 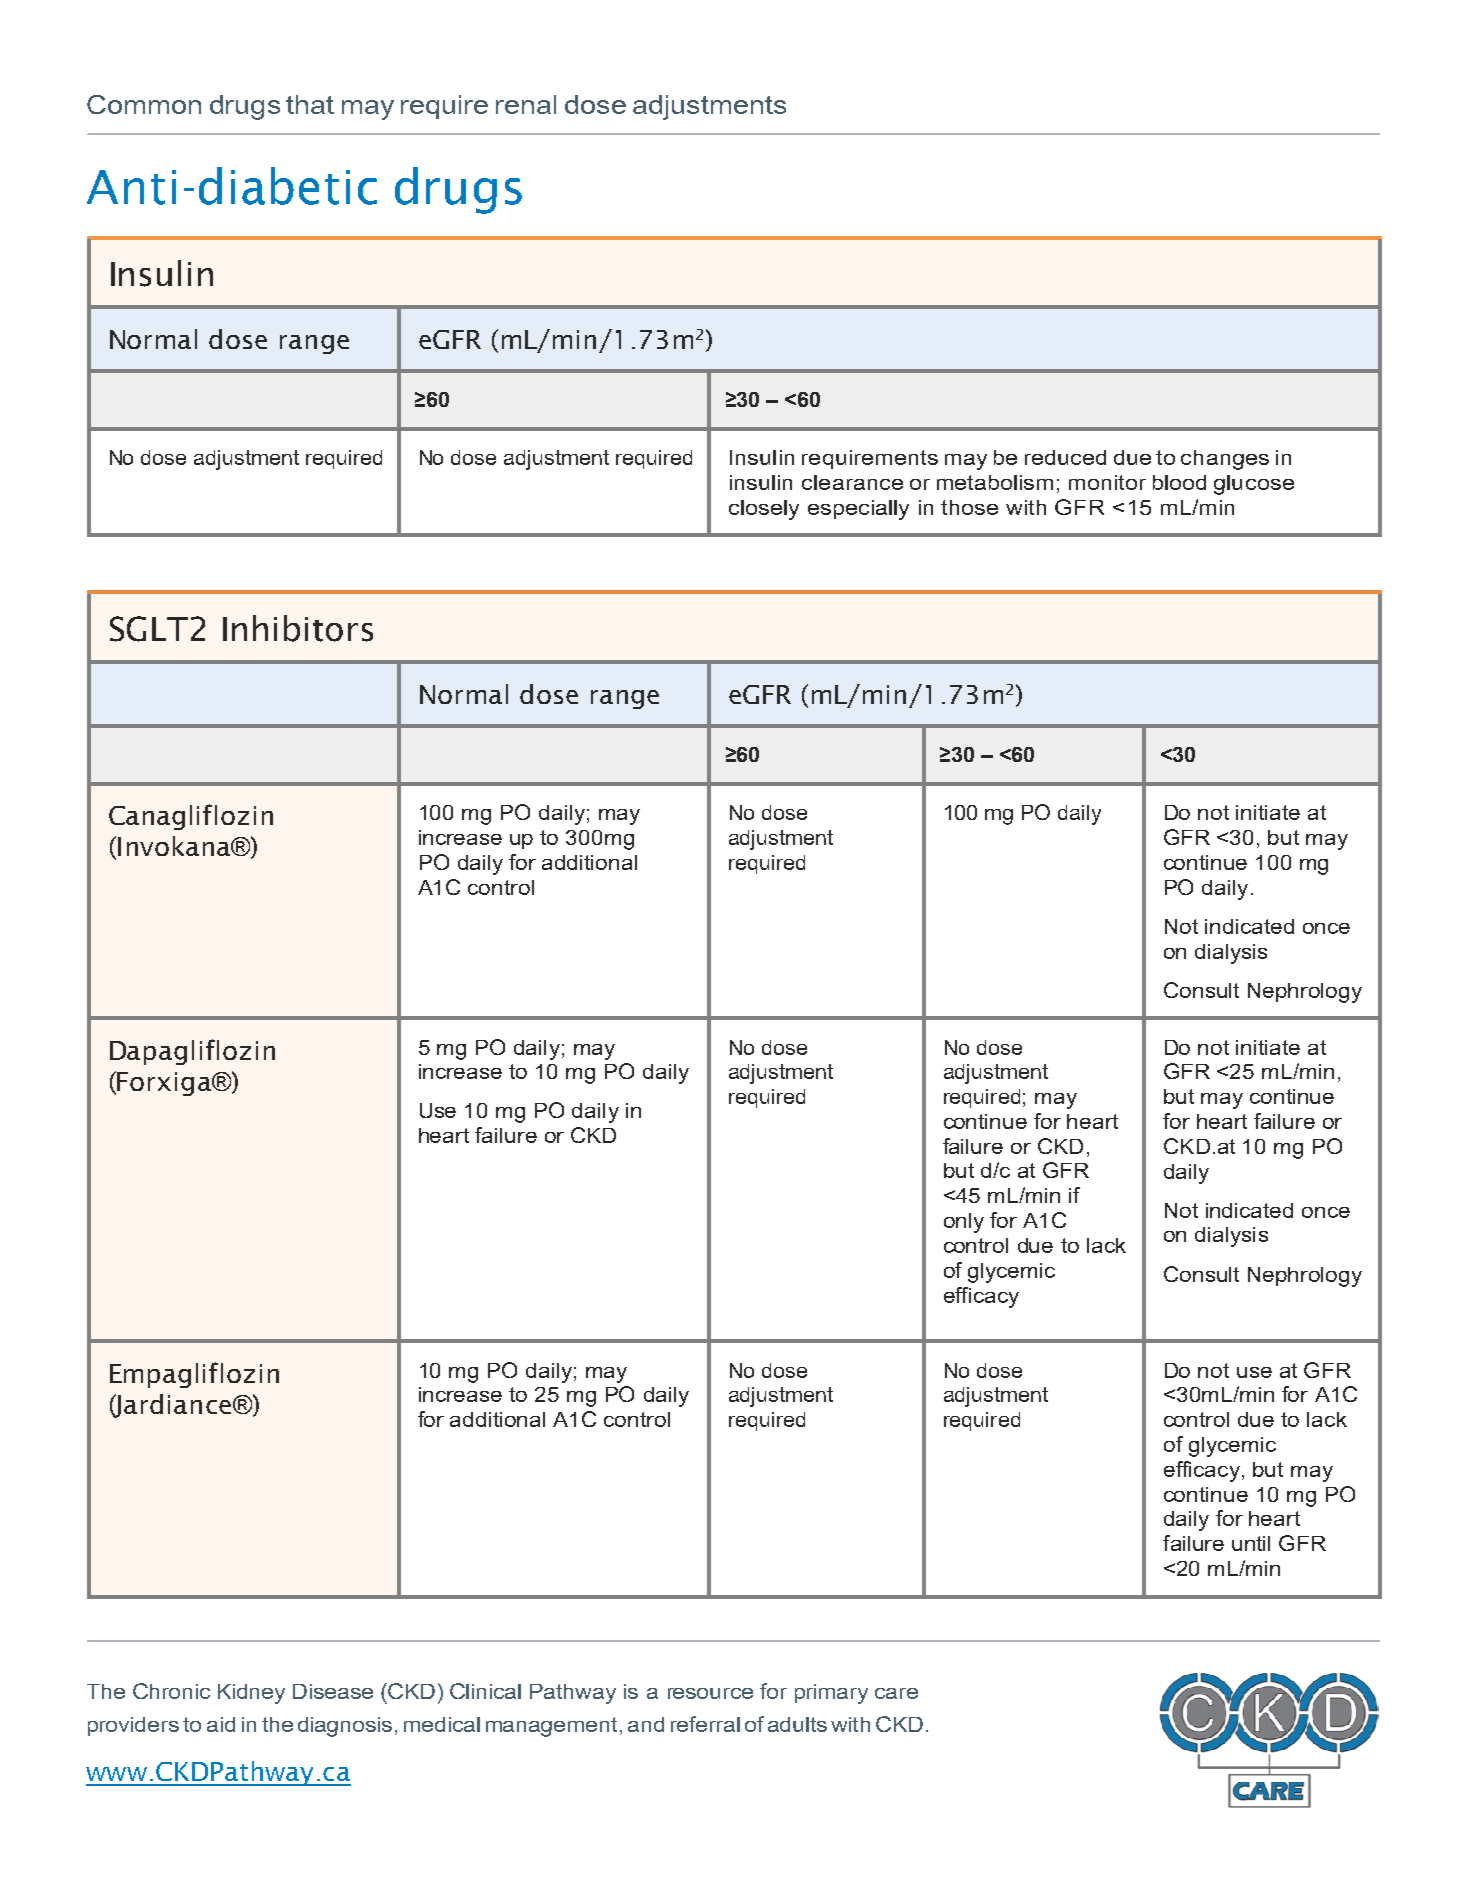 I want to click on care, so click(x=896, y=1693).
